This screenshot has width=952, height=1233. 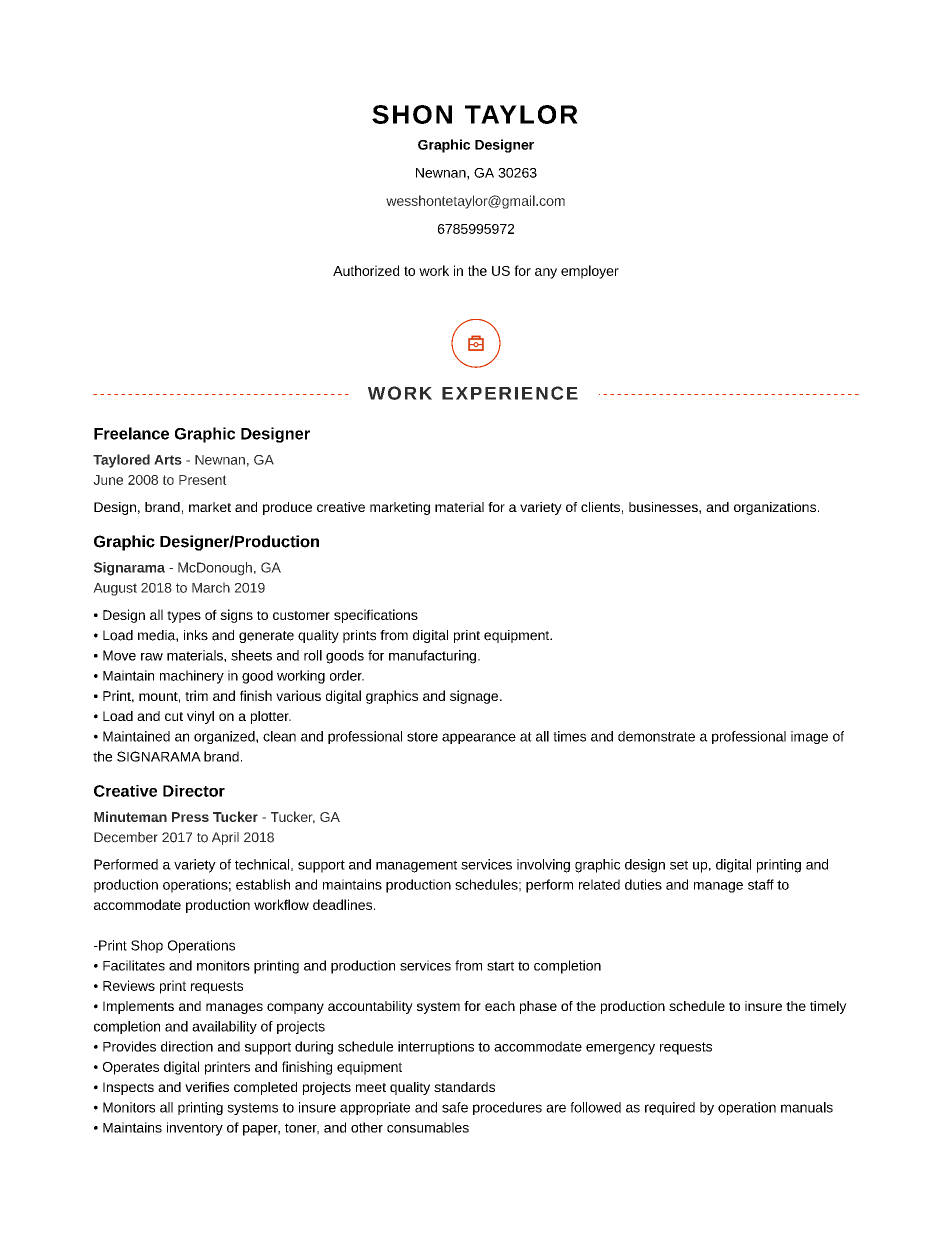 What do you see at coordinates (190, 817) in the screenshot?
I see `Press` at bounding box center [190, 817].
